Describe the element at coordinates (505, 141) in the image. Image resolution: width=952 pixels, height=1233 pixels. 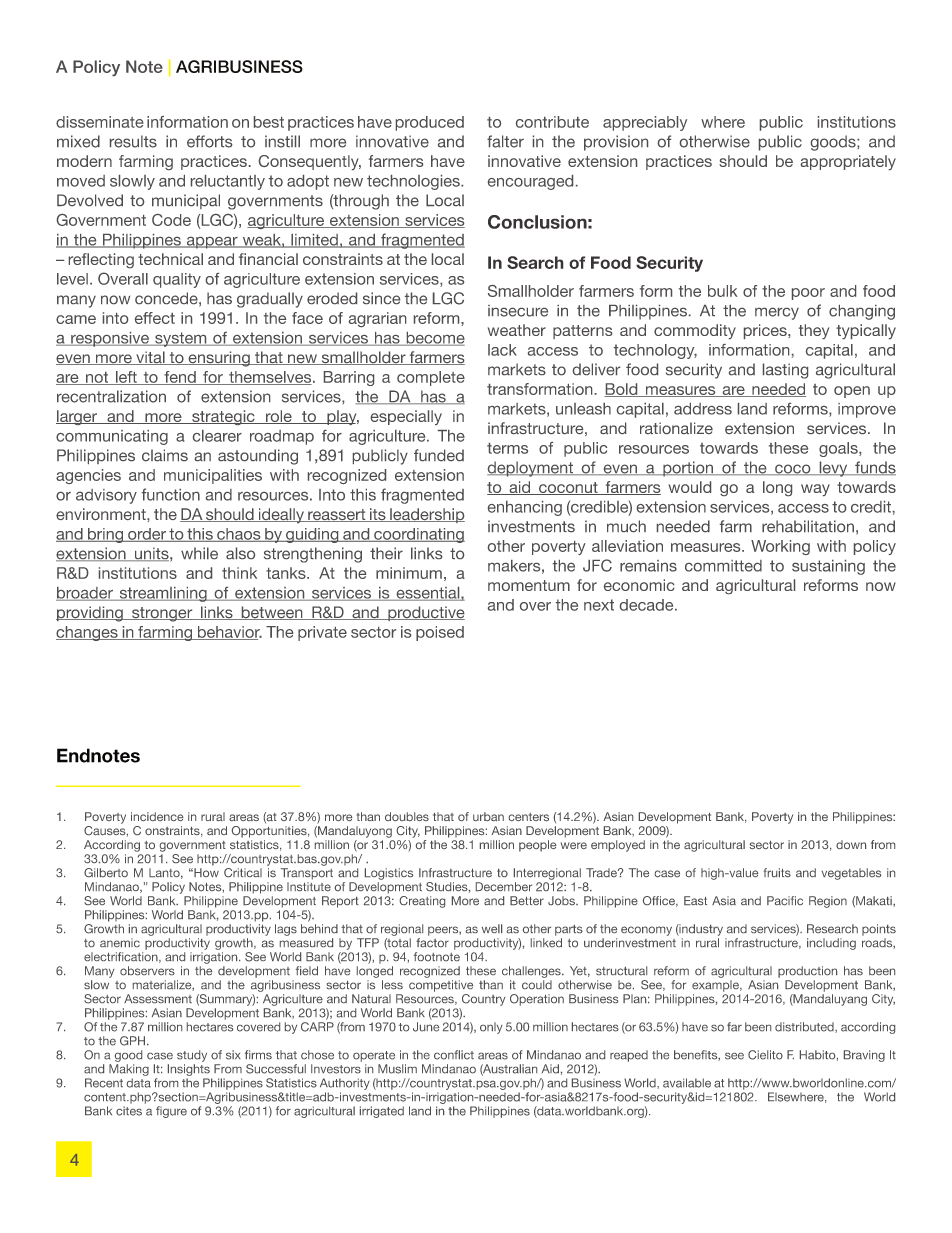
I see `falter` at that location.
